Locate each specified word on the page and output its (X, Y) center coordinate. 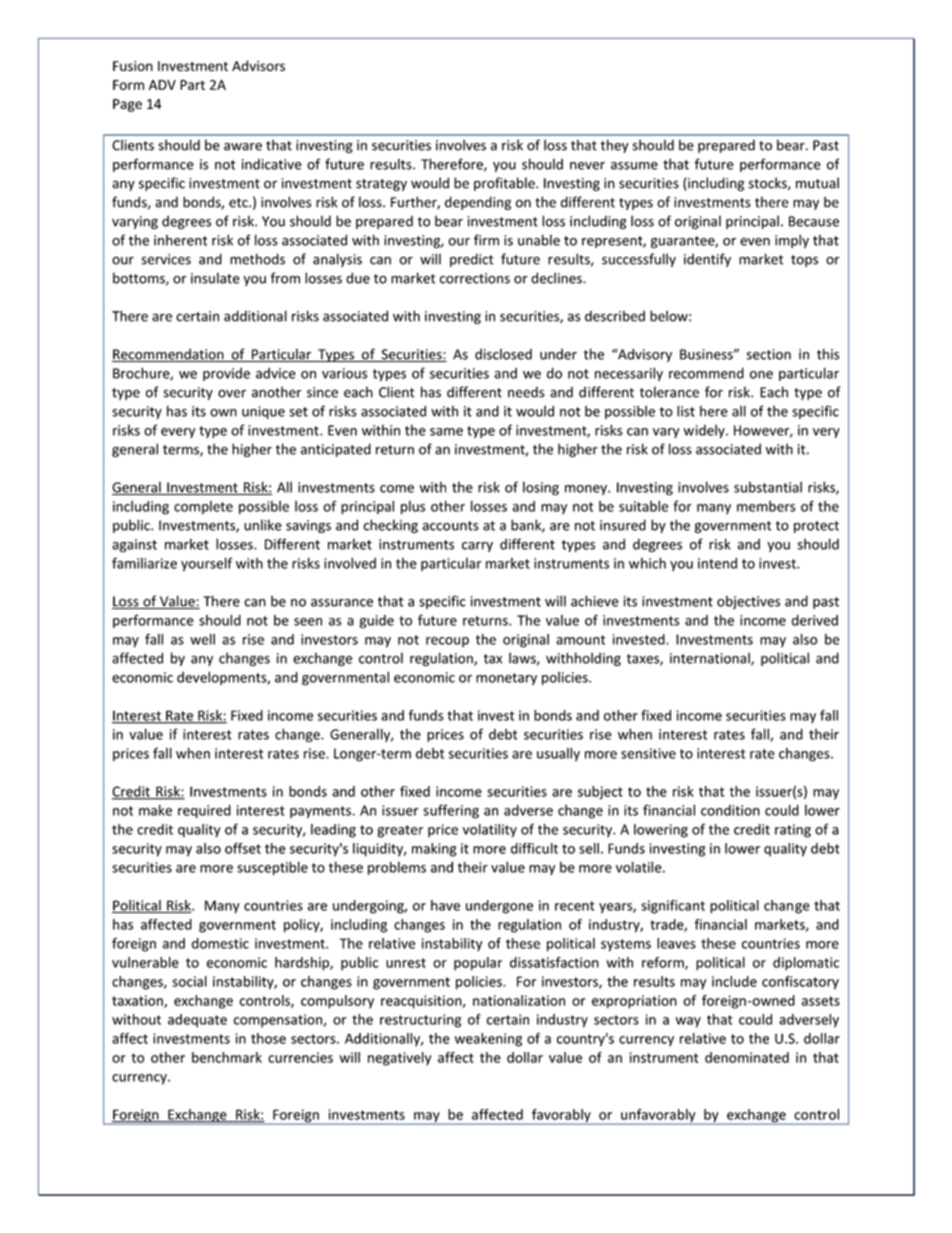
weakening (488, 1040)
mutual (817, 183)
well (202, 639)
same (446, 432)
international (711, 659)
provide (226, 374)
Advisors (258, 66)
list (686, 411)
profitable (505, 184)
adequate (197, 1021)
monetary (506, 679)
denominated (747, 1057)
